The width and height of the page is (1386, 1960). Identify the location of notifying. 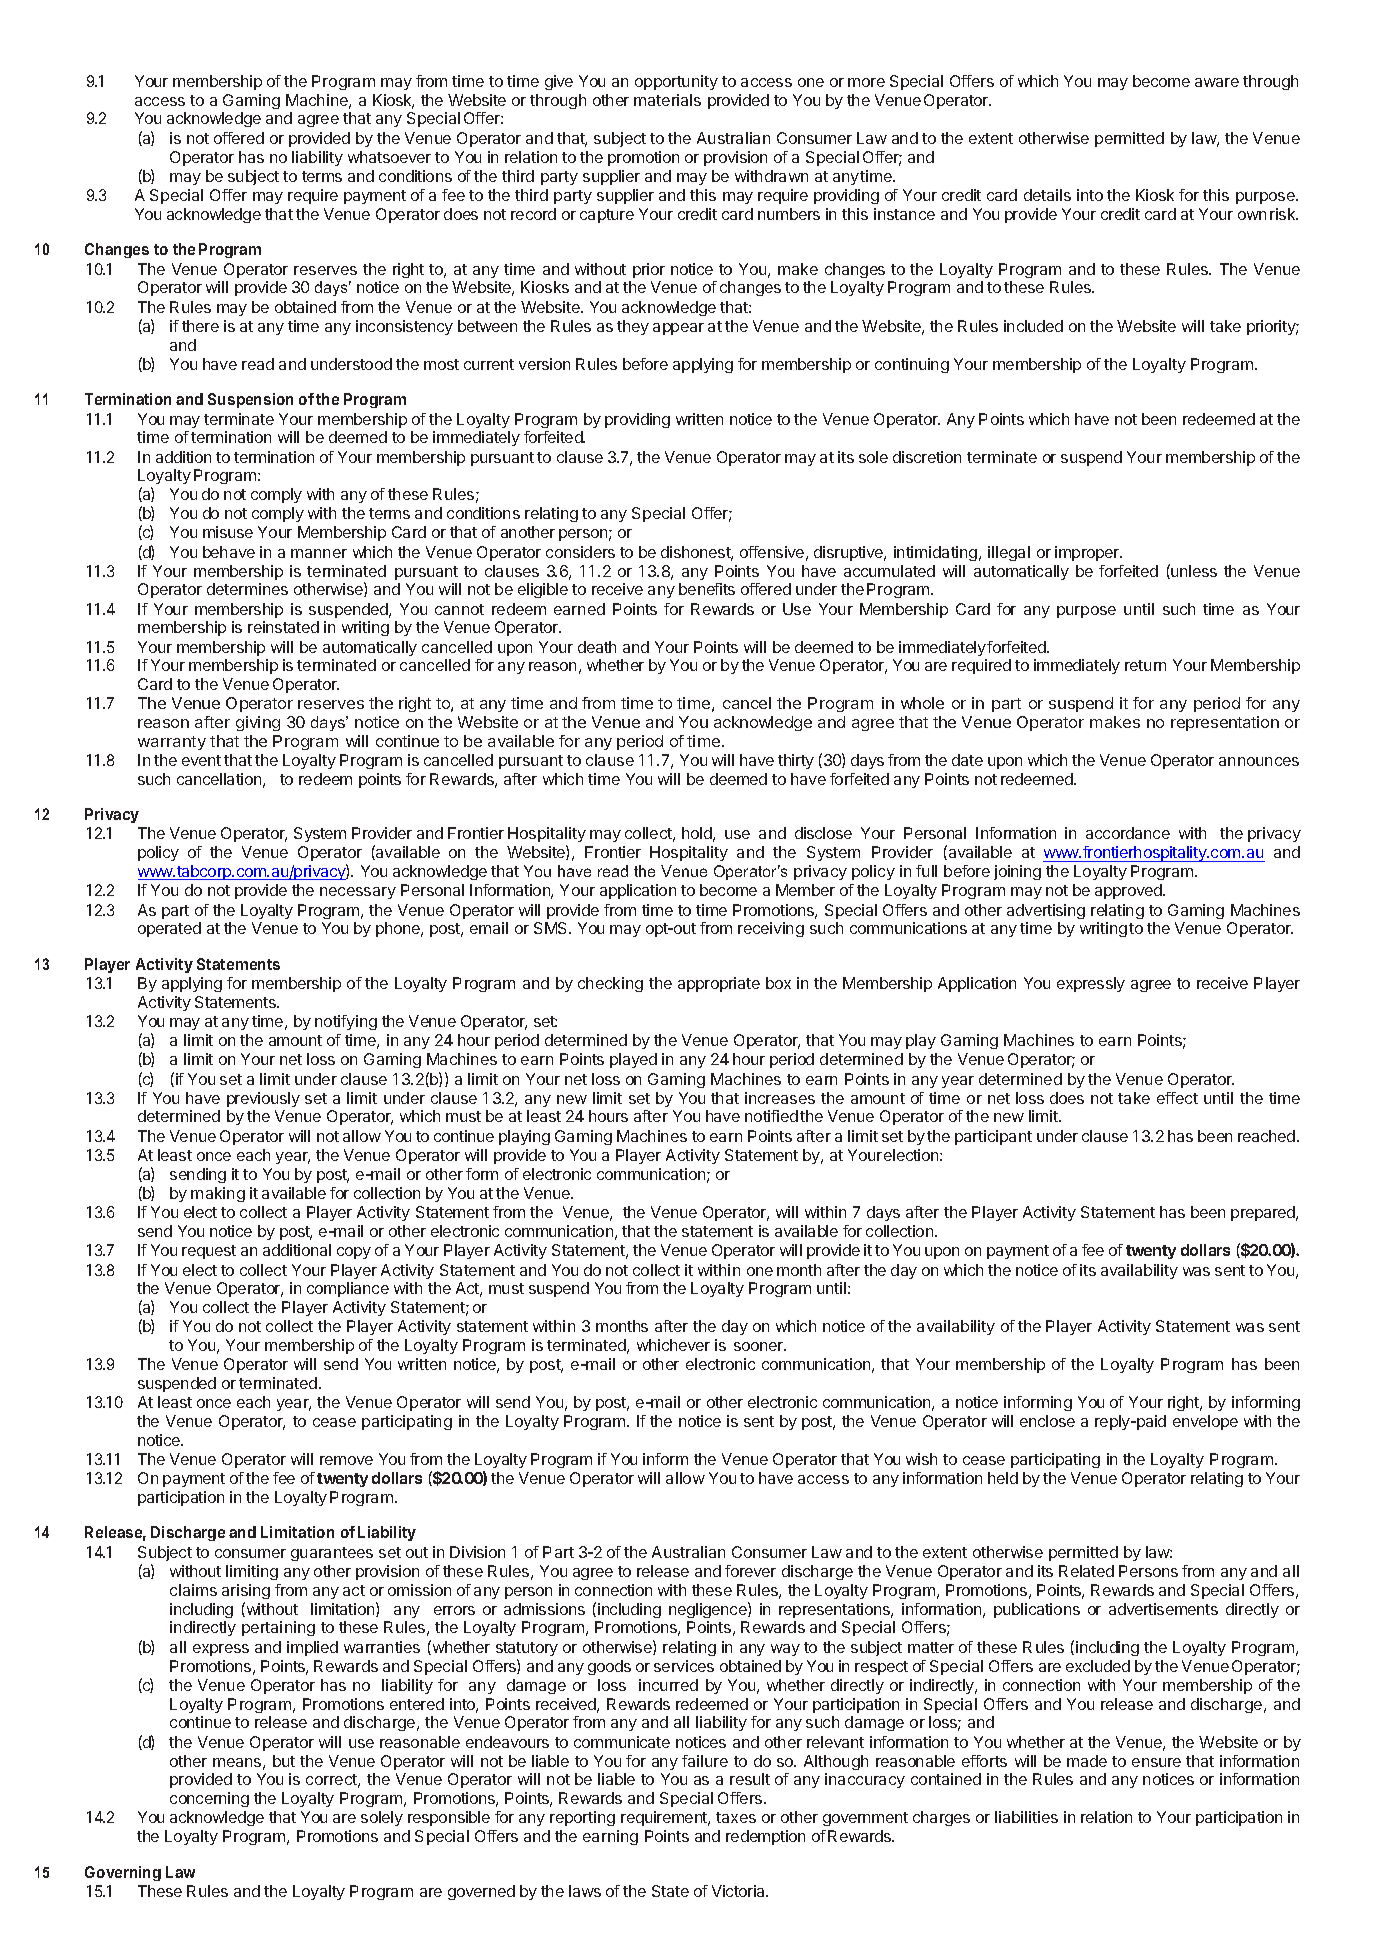
(346, 1022).
